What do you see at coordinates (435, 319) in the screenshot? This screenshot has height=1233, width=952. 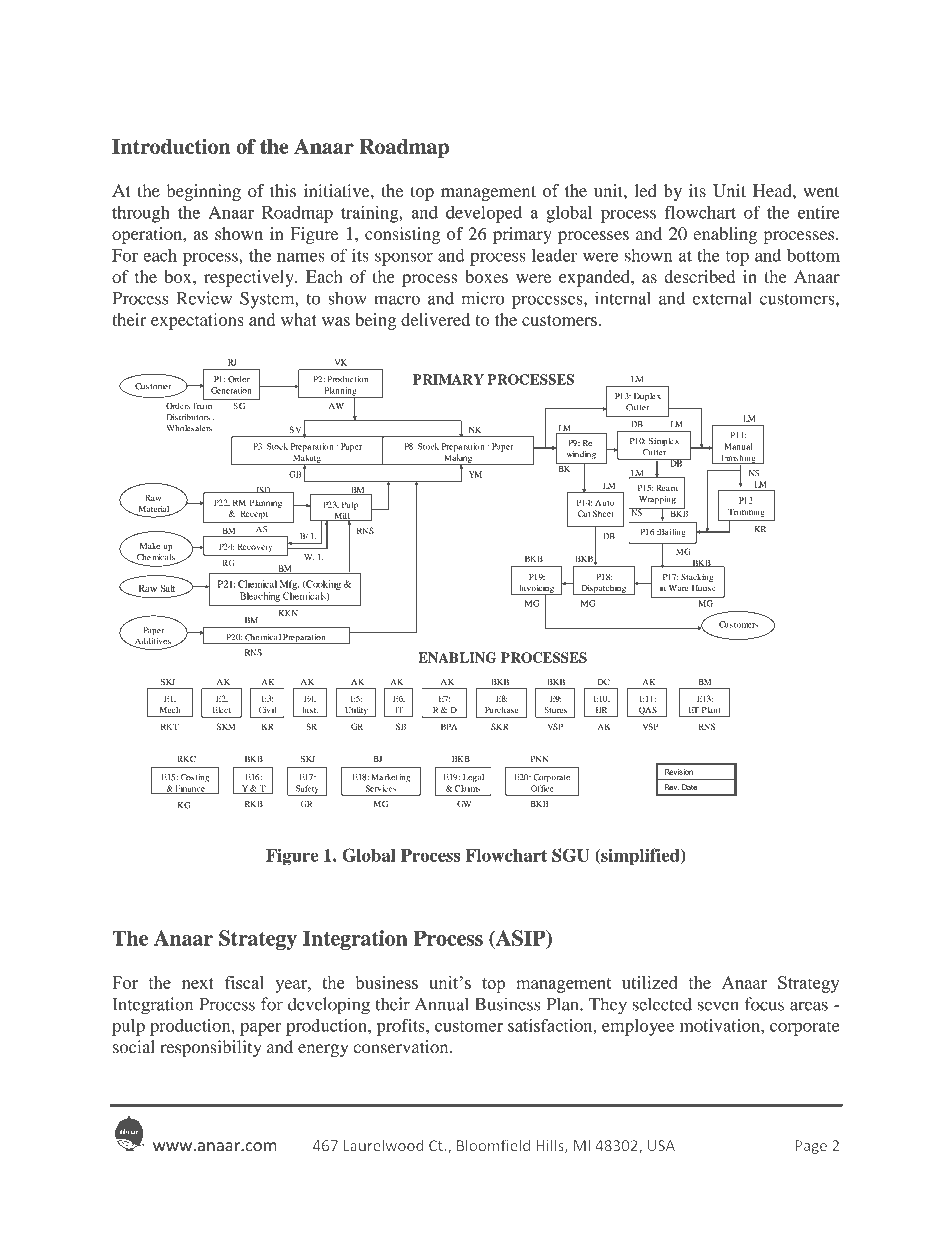 I see `delivered` at bounding box center [435, 319].
